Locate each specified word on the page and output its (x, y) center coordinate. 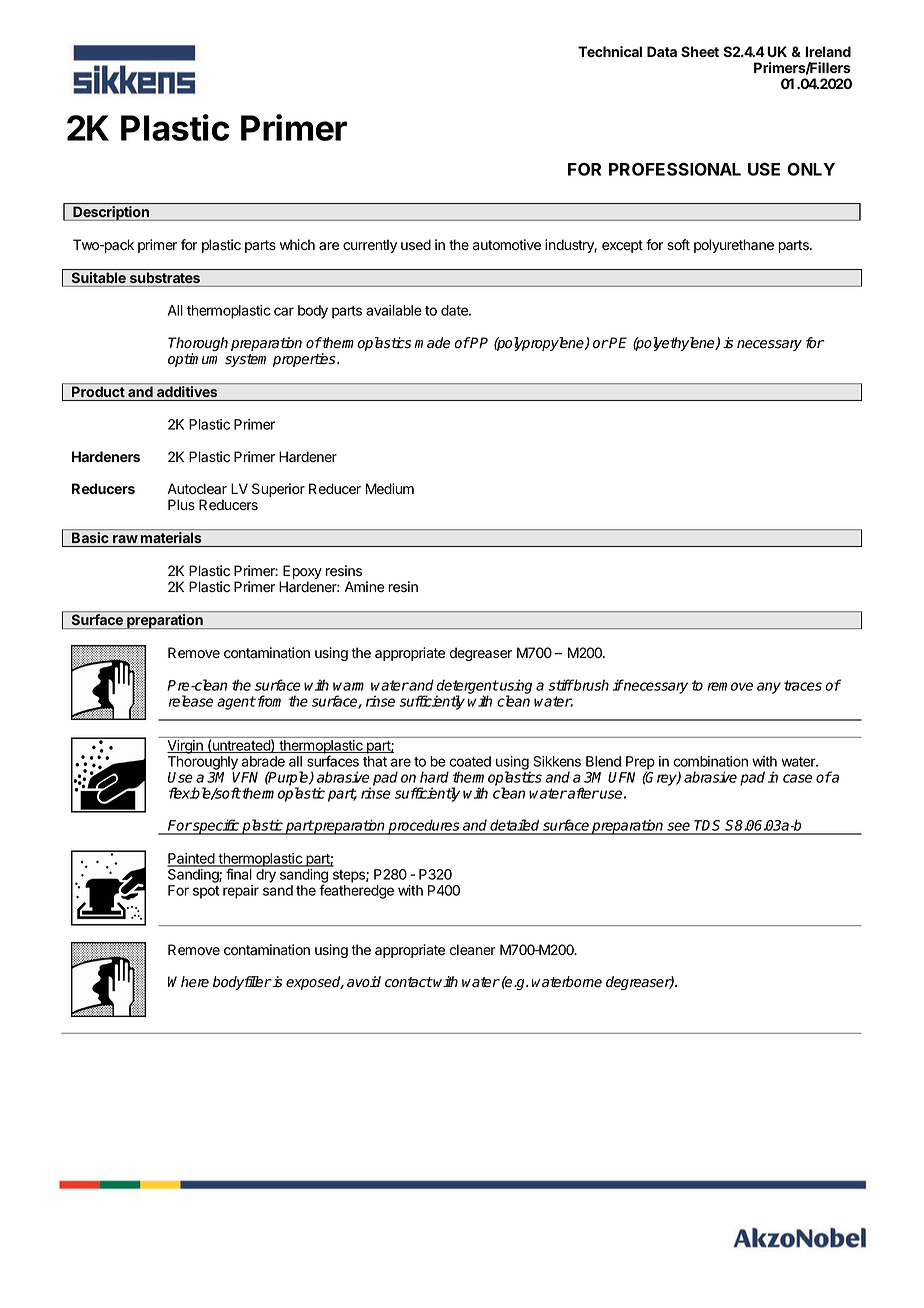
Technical (610, 51)
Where (188, 982)
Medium (390, 489)
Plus (181, 505)
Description (111, 213)
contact (409, 982)
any (769, 688)
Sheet (700, 51)
